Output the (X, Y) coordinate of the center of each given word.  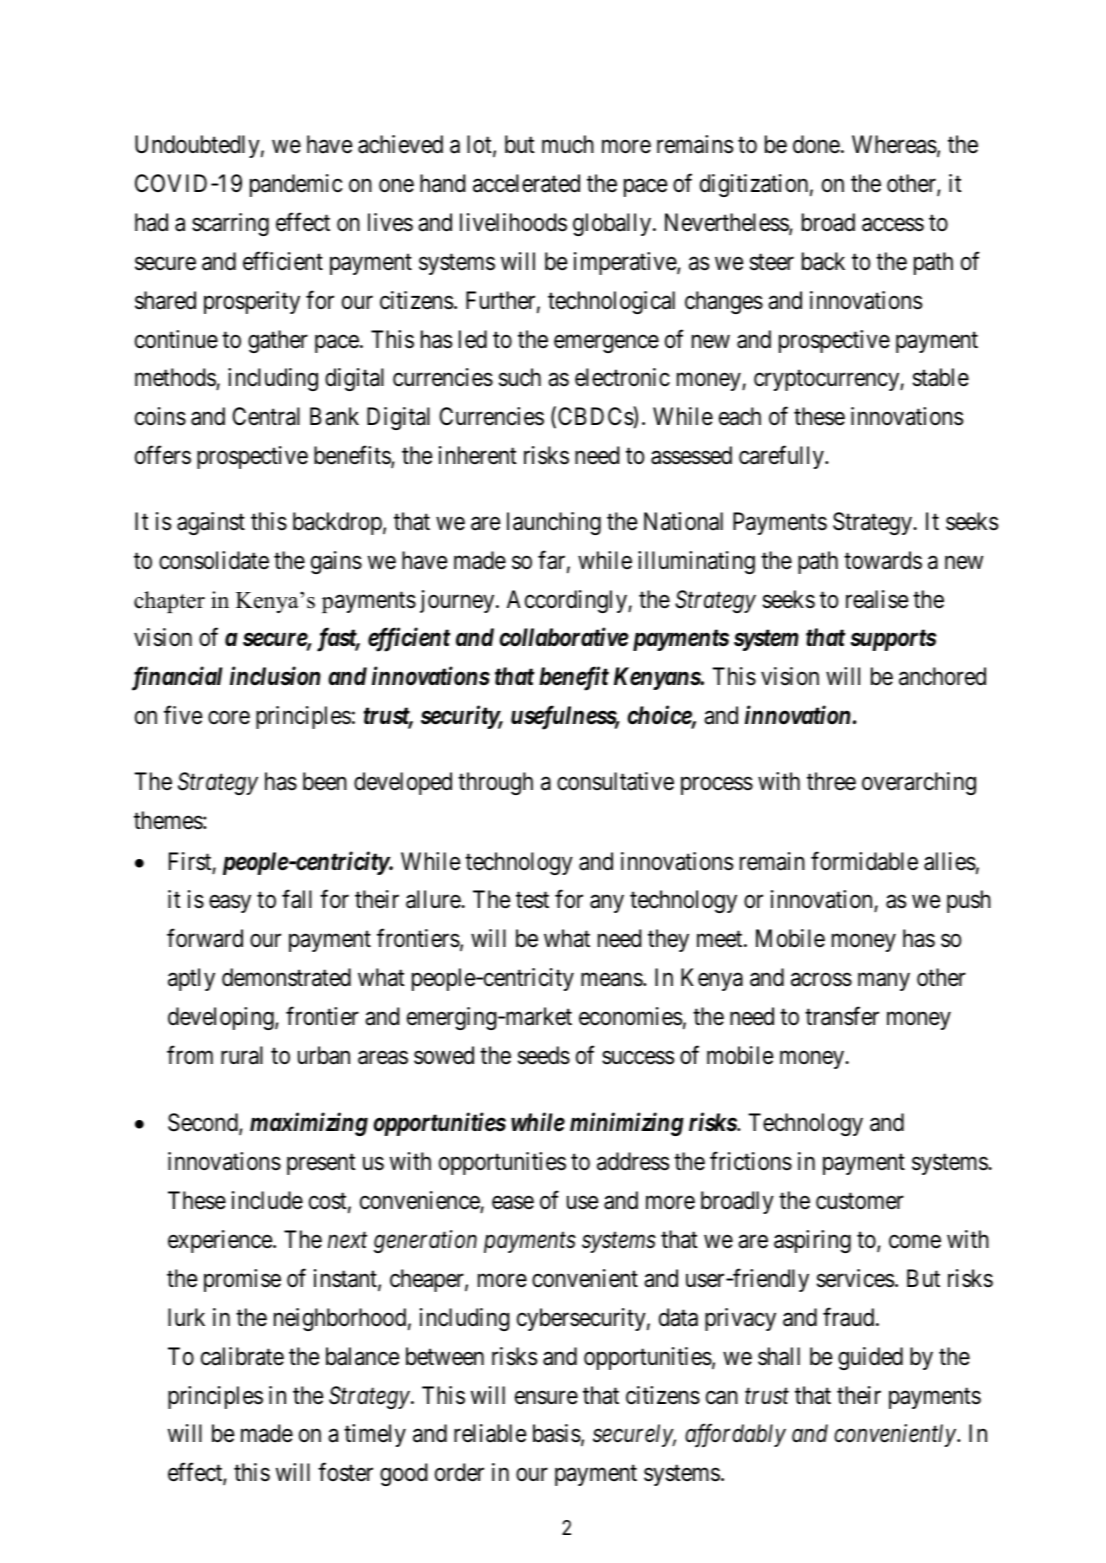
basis (557, 1433)
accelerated (526, 183)
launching (554, 523)
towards (883, 560)
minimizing (627, 1124)
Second (204, 1124)
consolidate (214, 560)
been (325, 781)
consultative (615, 781)
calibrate (242, 1356)
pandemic (296, 185)
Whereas (894, 144)
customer (860, 1201)
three (831, 781)
